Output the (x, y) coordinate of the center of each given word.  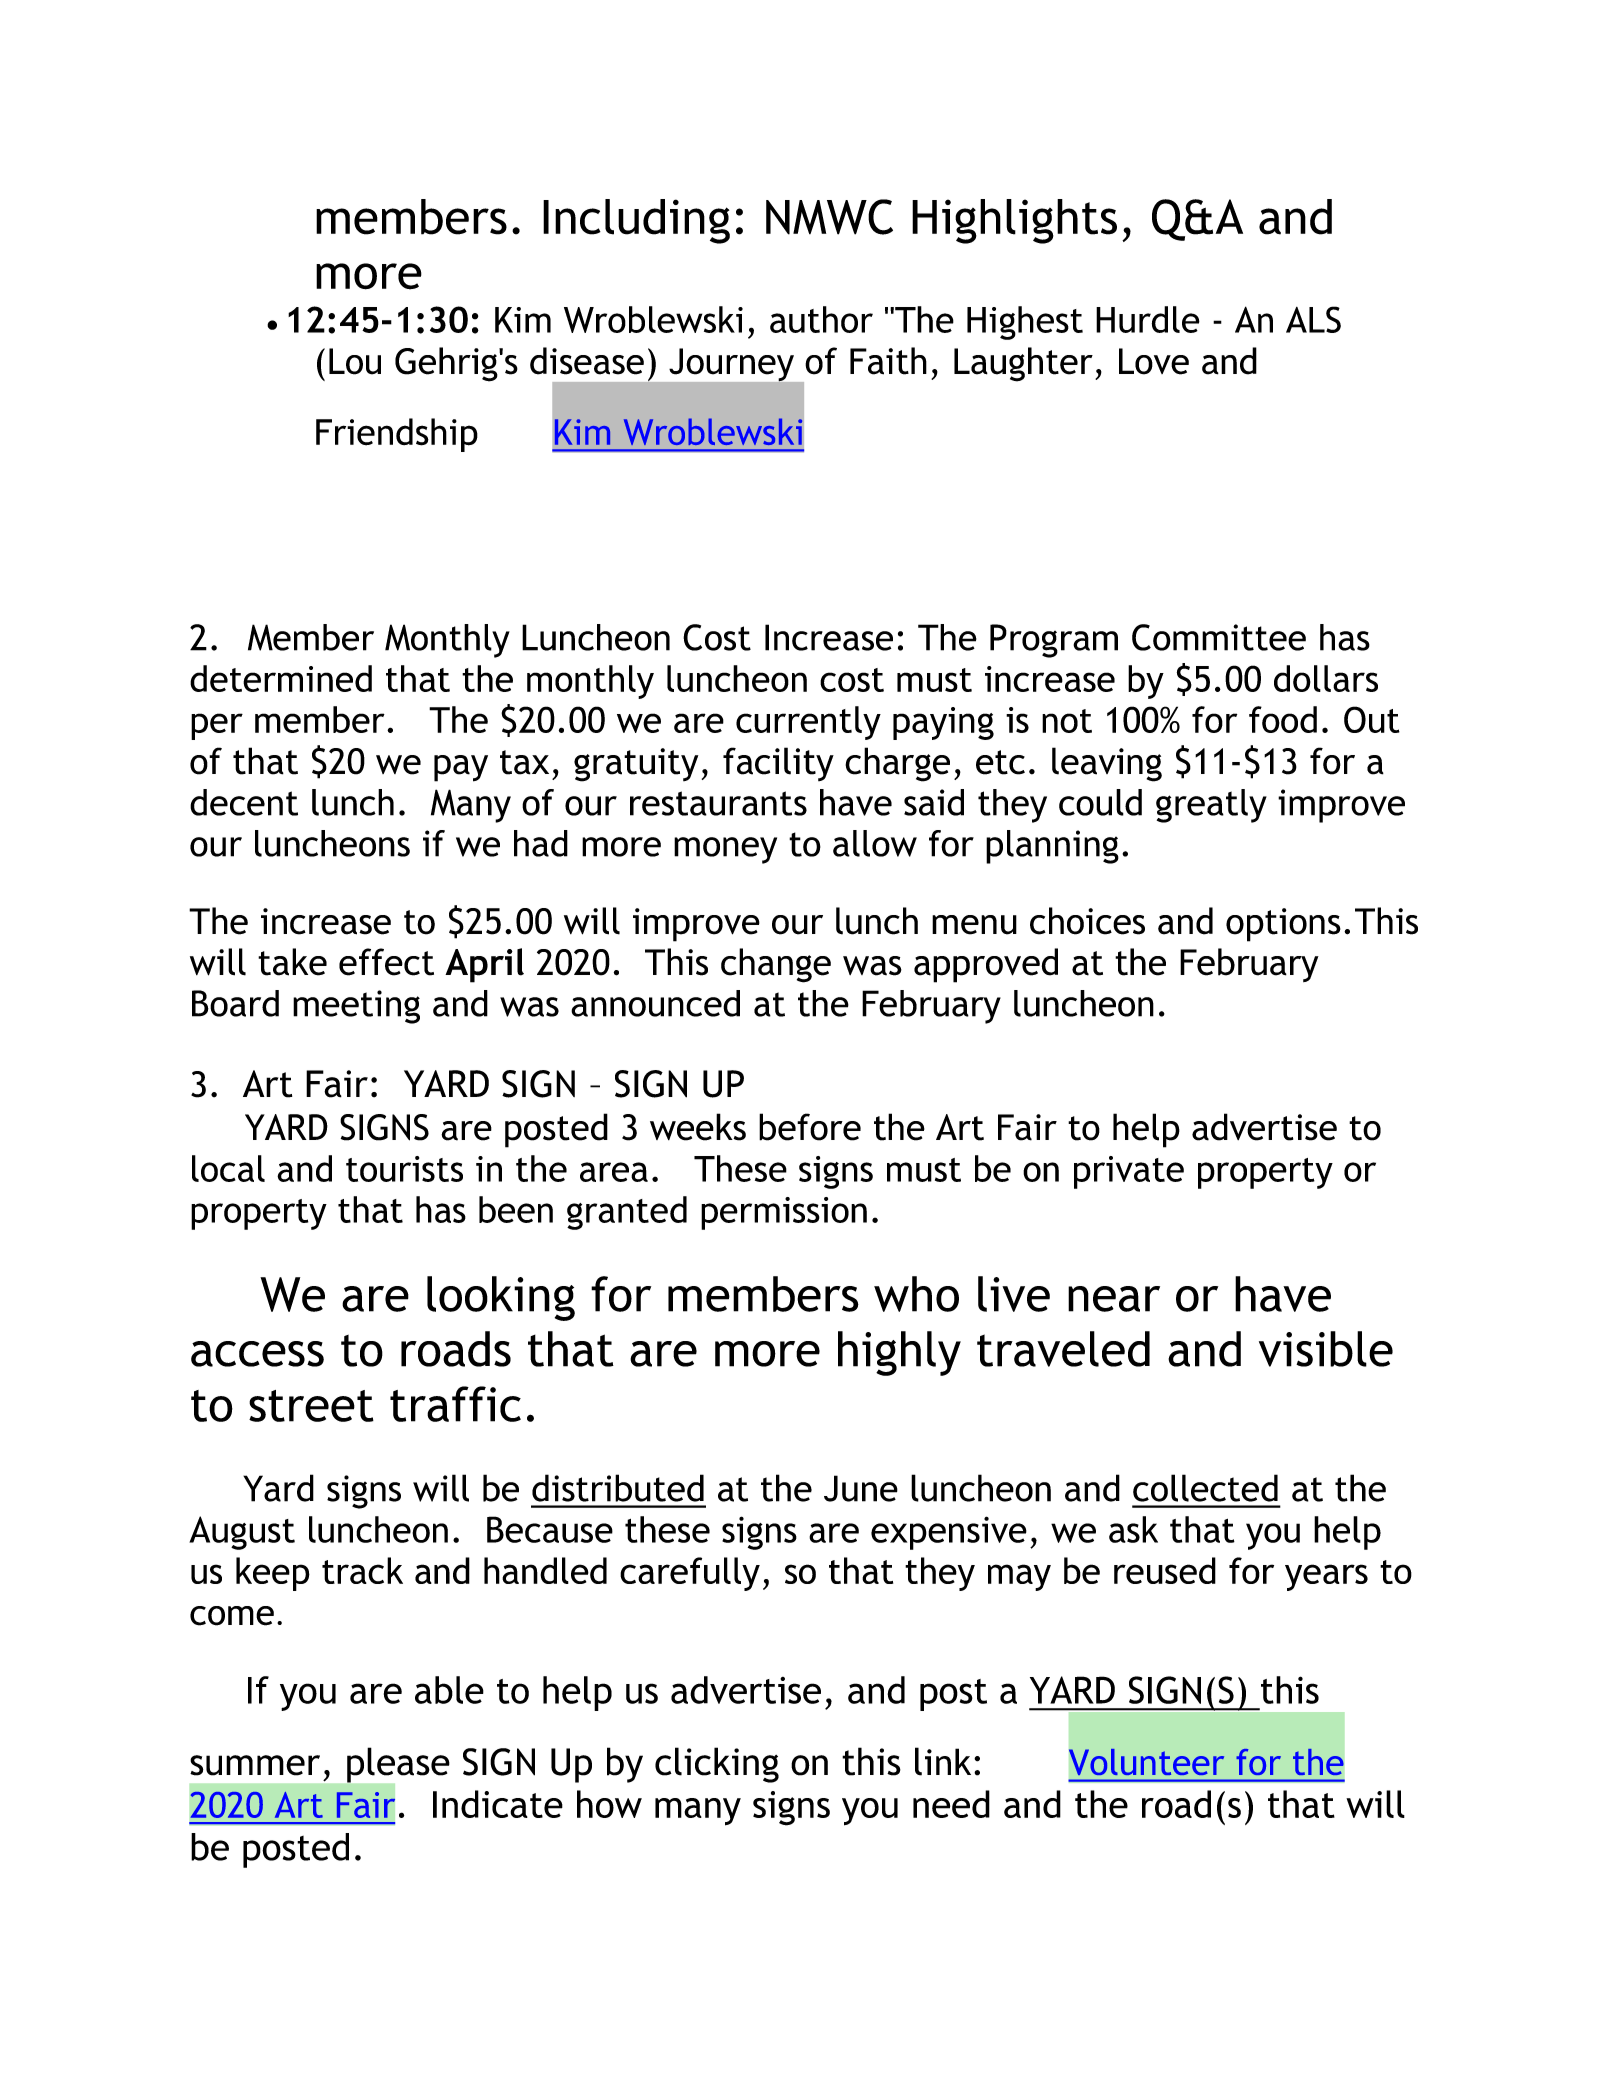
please (397, 1766)
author (821, 319)
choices (1087, 921)
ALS (1313, 319)
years (1326, 1577)
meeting (356, 1007)
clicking (717, 1765)
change (776, 965)
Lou (355, 361)
